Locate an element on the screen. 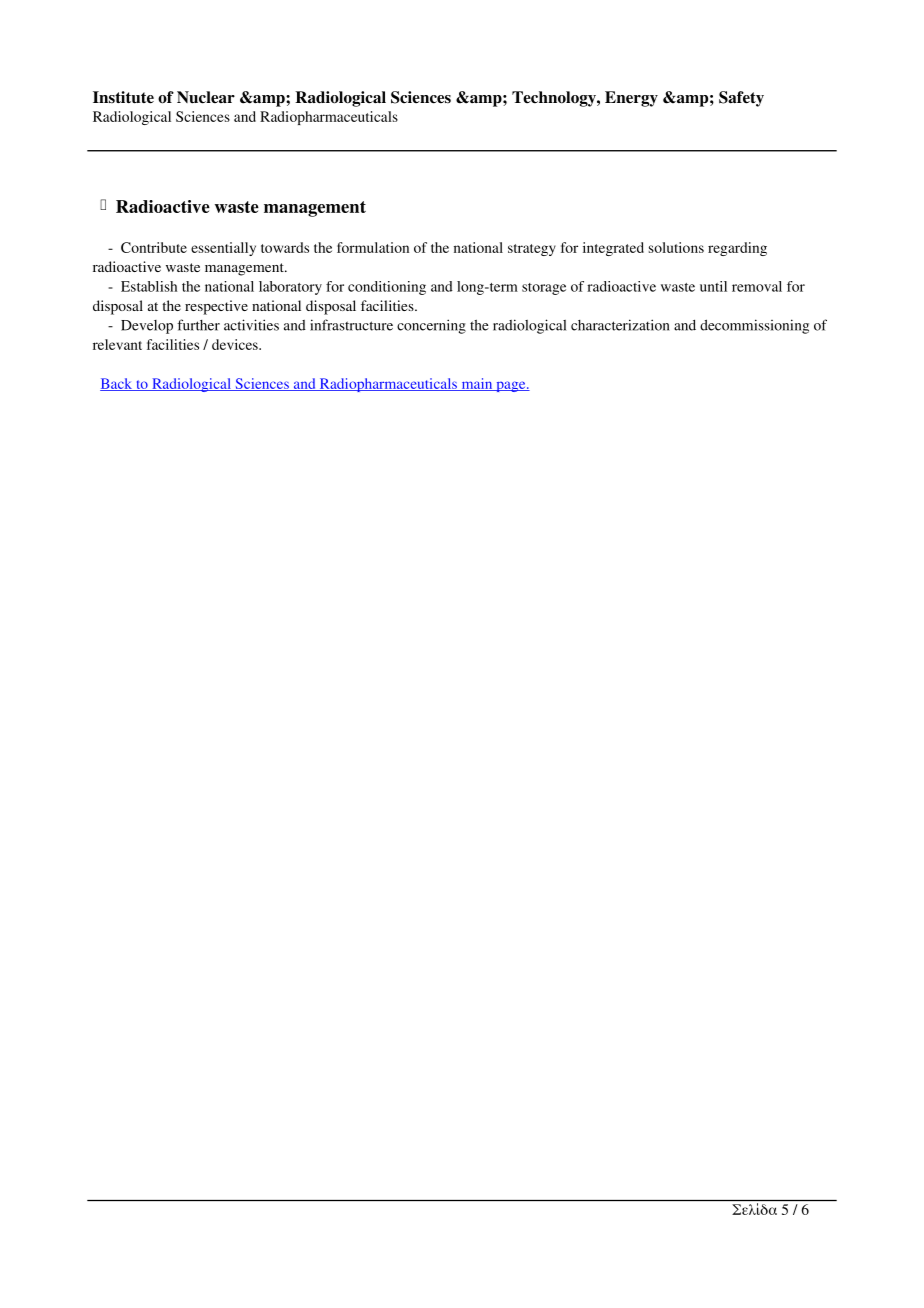 This screenshot has height=1308, width=924. Safety is located at coordinates (741, 99).
